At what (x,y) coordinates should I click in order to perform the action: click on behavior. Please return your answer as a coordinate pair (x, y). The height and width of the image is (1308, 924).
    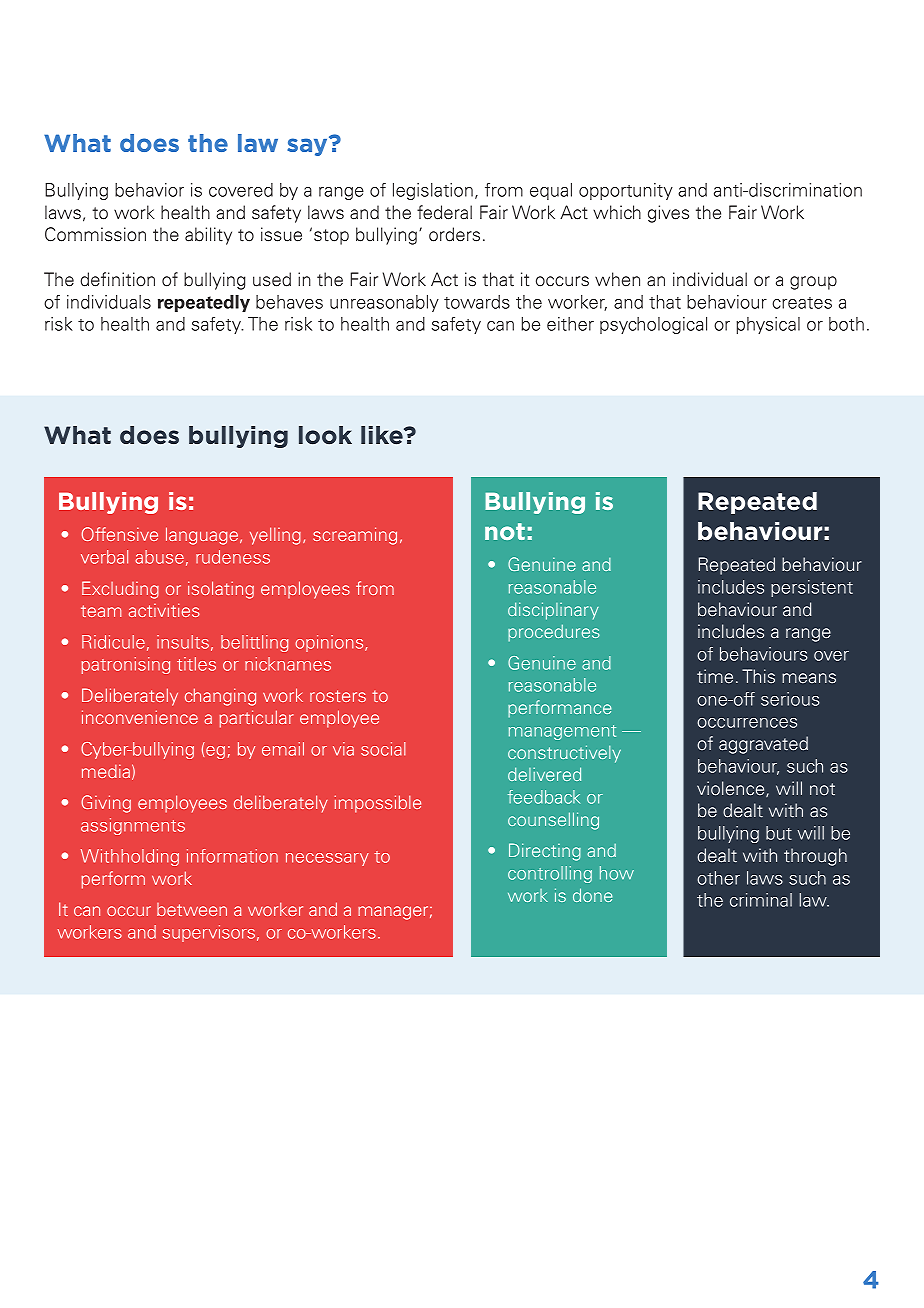
    Looking at the image, I should click on (149, 190).
